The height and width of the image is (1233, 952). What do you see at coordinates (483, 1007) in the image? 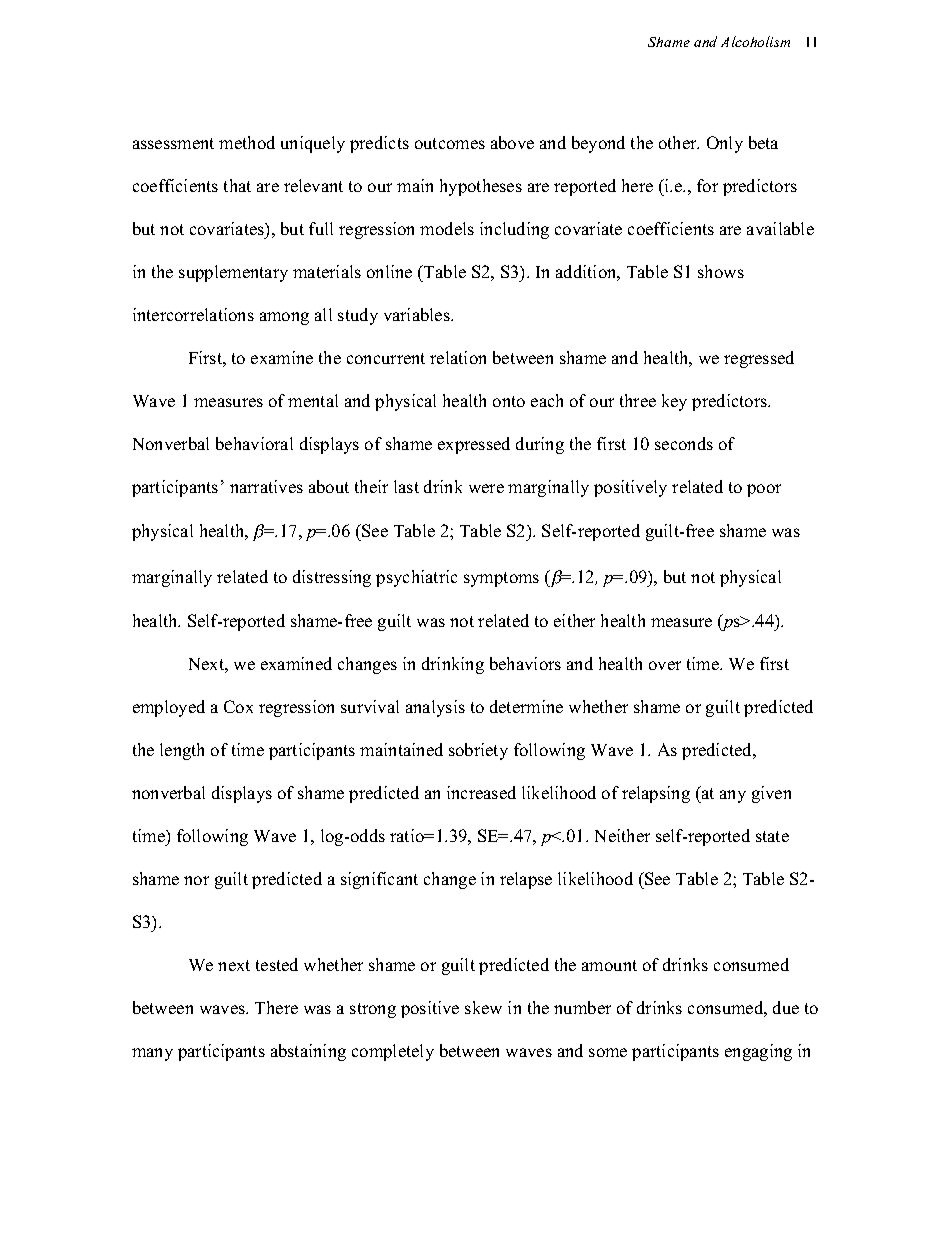
I see `skew` at bounding box center [483, 1007].
